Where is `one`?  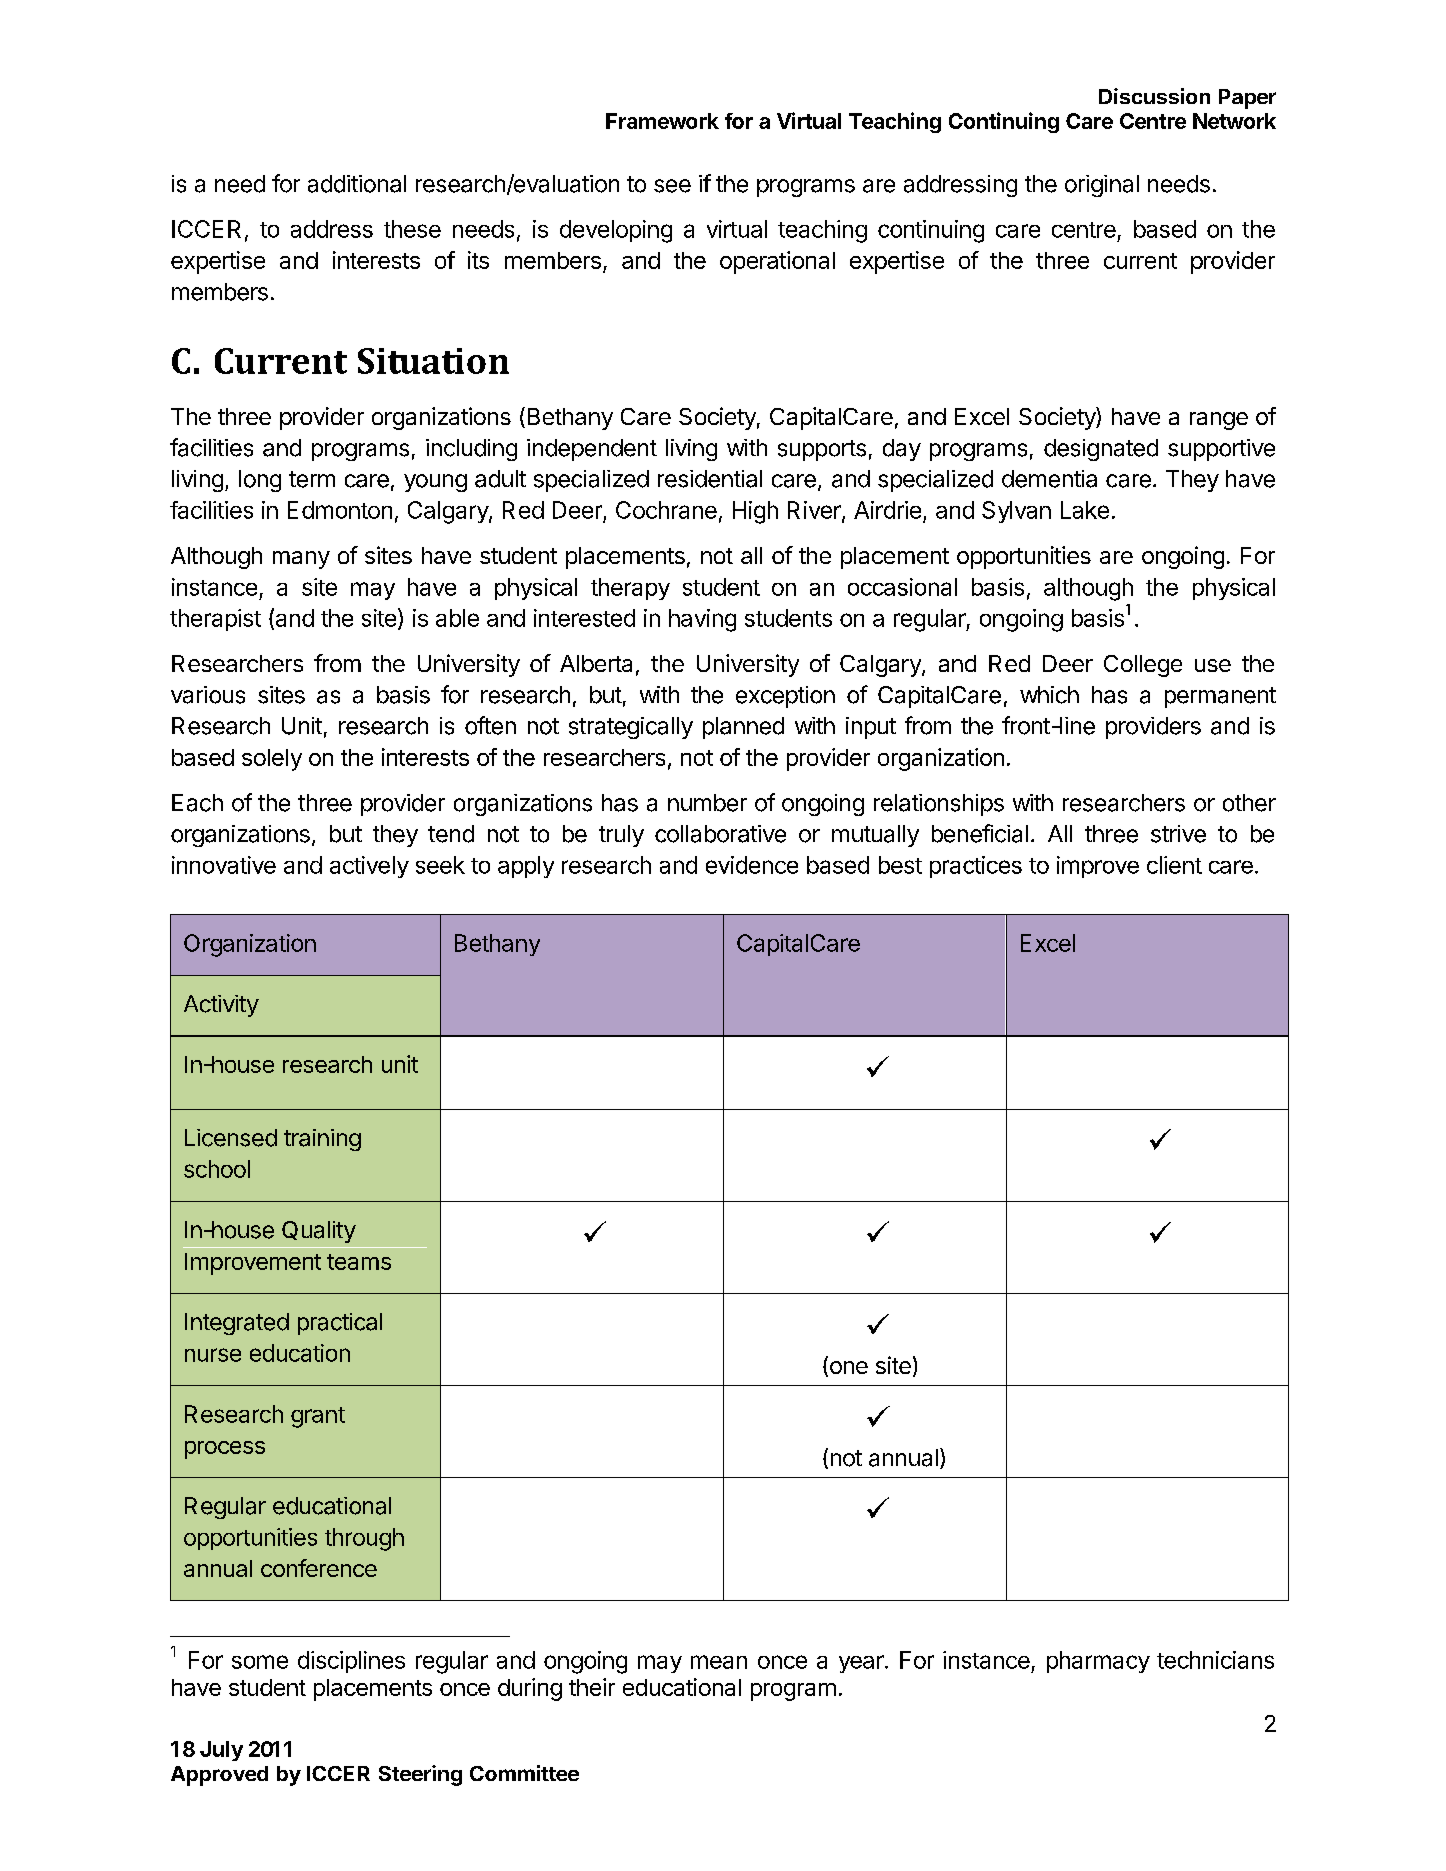
one is located at coordinates (847, 1369).
